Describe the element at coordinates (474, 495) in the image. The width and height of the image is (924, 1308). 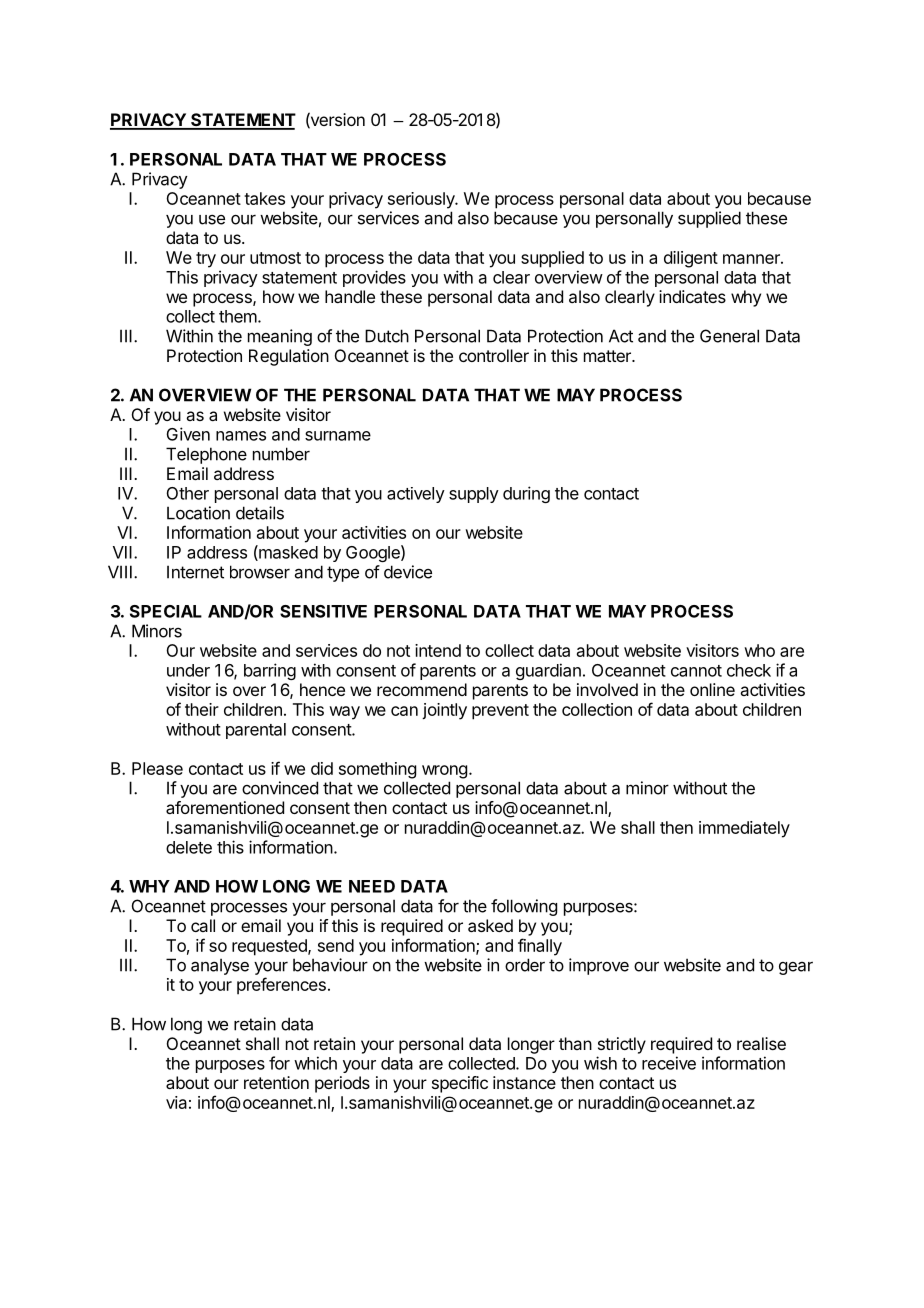
I see `supply` at that location.
